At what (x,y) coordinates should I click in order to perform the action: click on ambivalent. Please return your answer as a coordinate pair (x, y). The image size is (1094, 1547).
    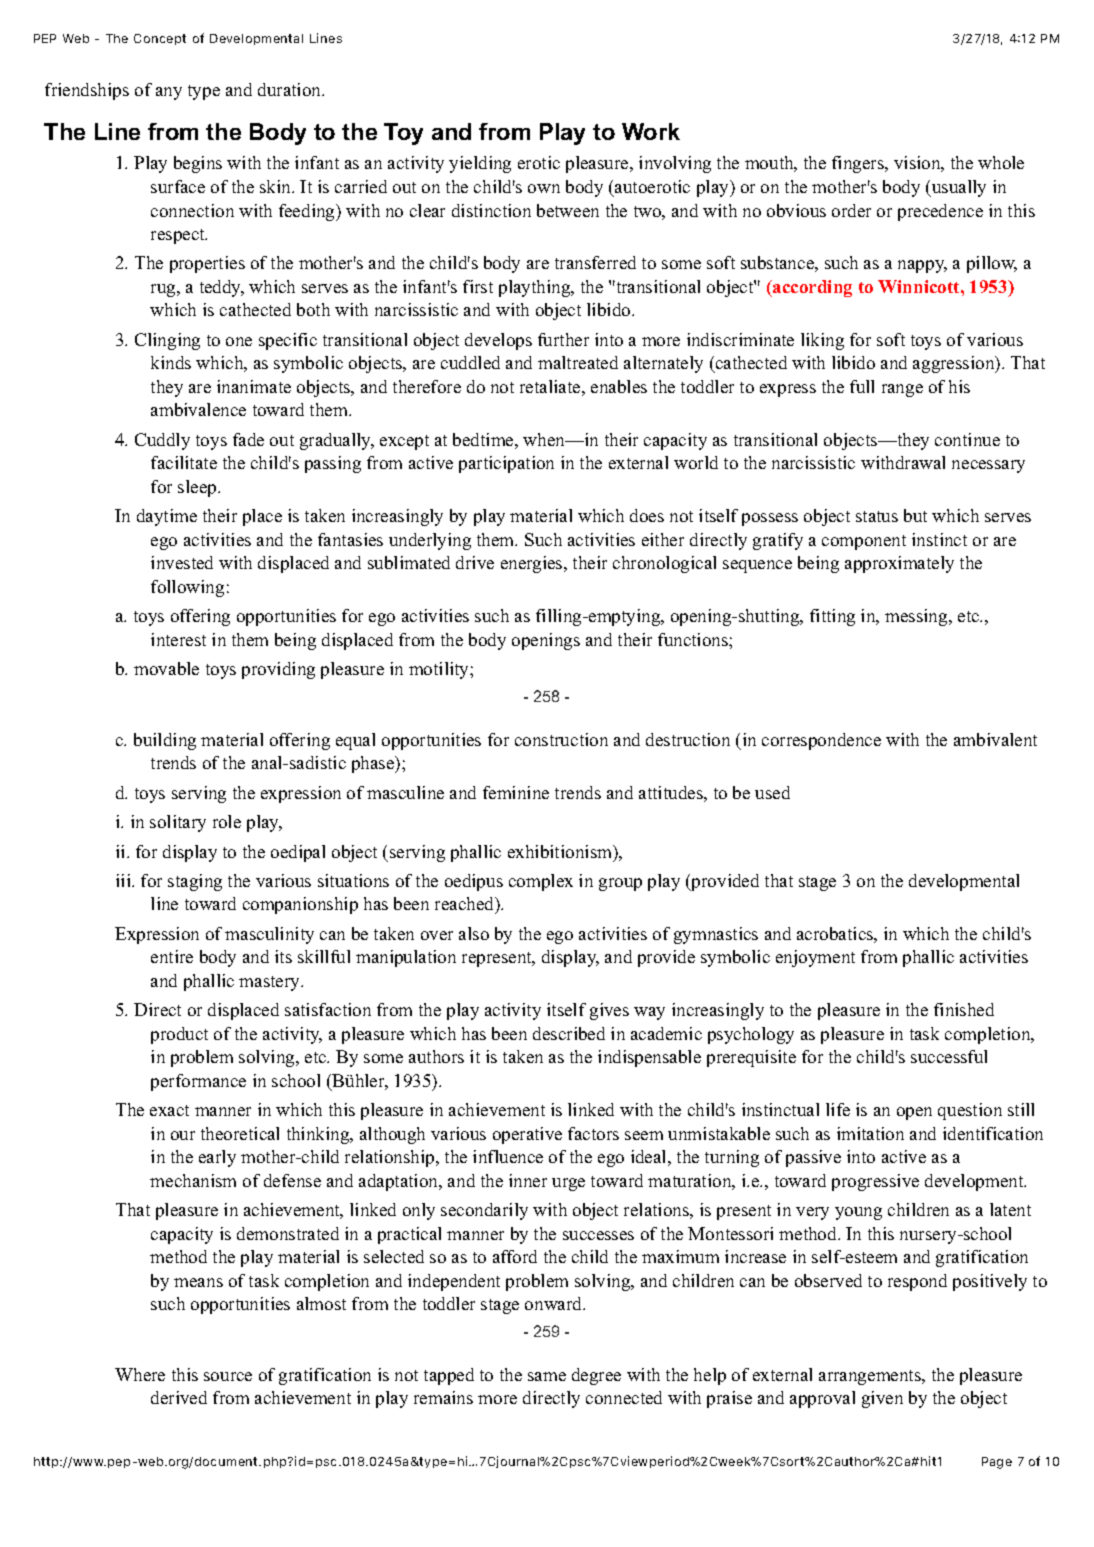
    Looking at the image, I should click on (995, 739).
